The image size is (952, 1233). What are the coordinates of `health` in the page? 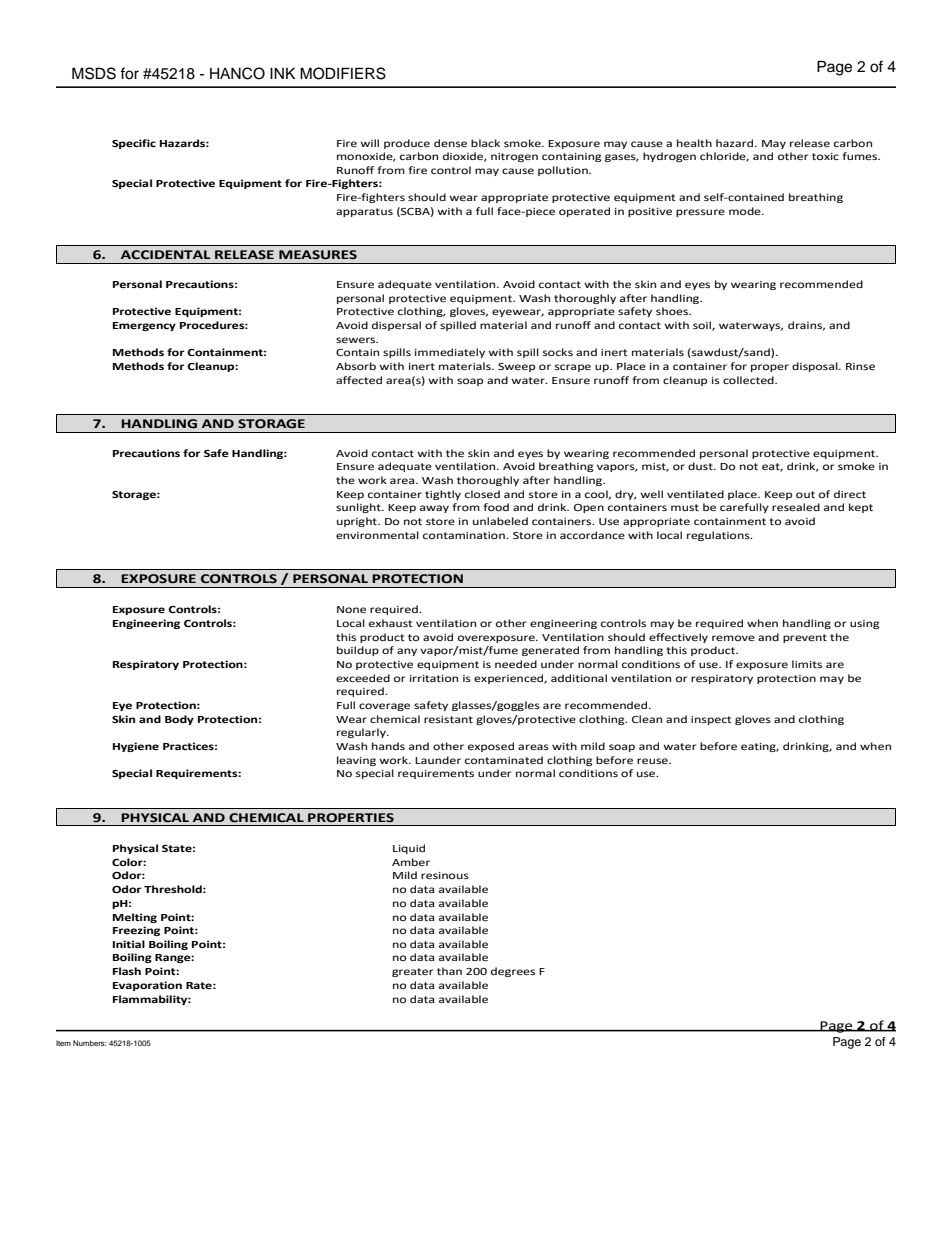 It's located at (694, 143).
